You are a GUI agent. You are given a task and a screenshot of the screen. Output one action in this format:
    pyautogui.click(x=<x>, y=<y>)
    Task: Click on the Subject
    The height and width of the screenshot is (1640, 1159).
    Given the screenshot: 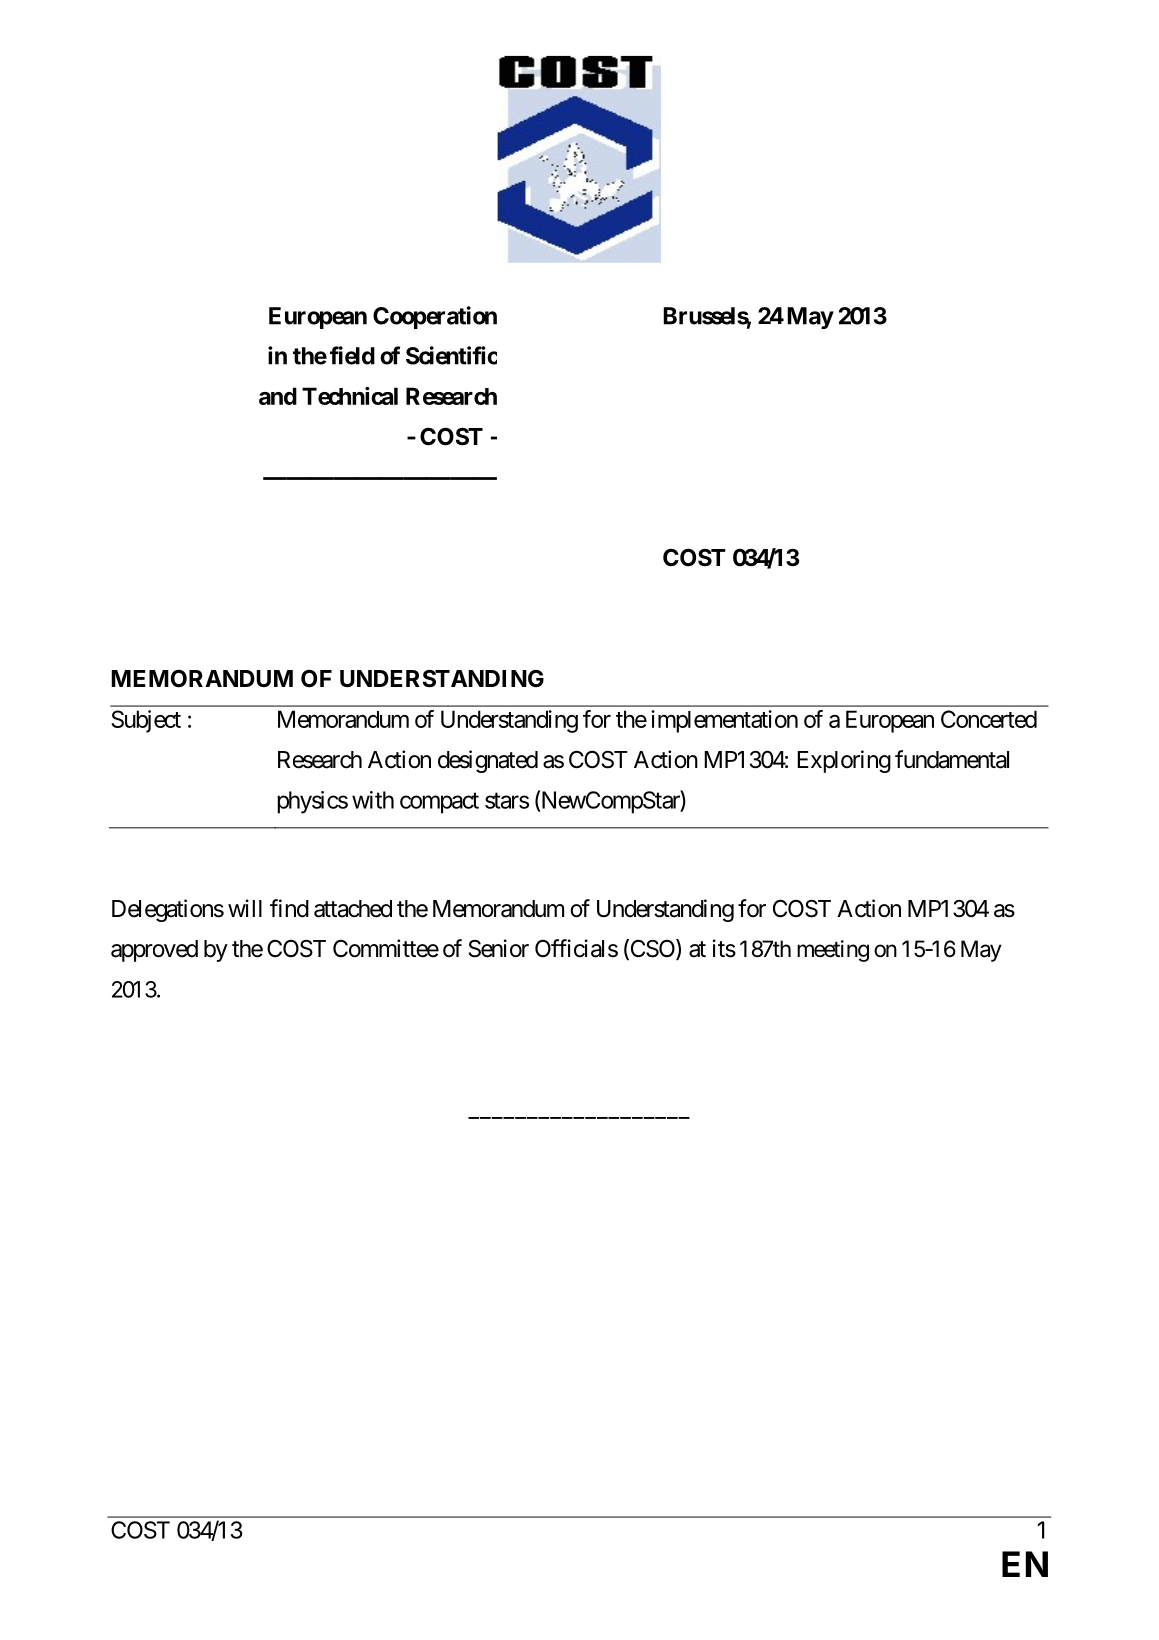 What is the action you would take?
    pyautogui.click(x=146, y=721)
